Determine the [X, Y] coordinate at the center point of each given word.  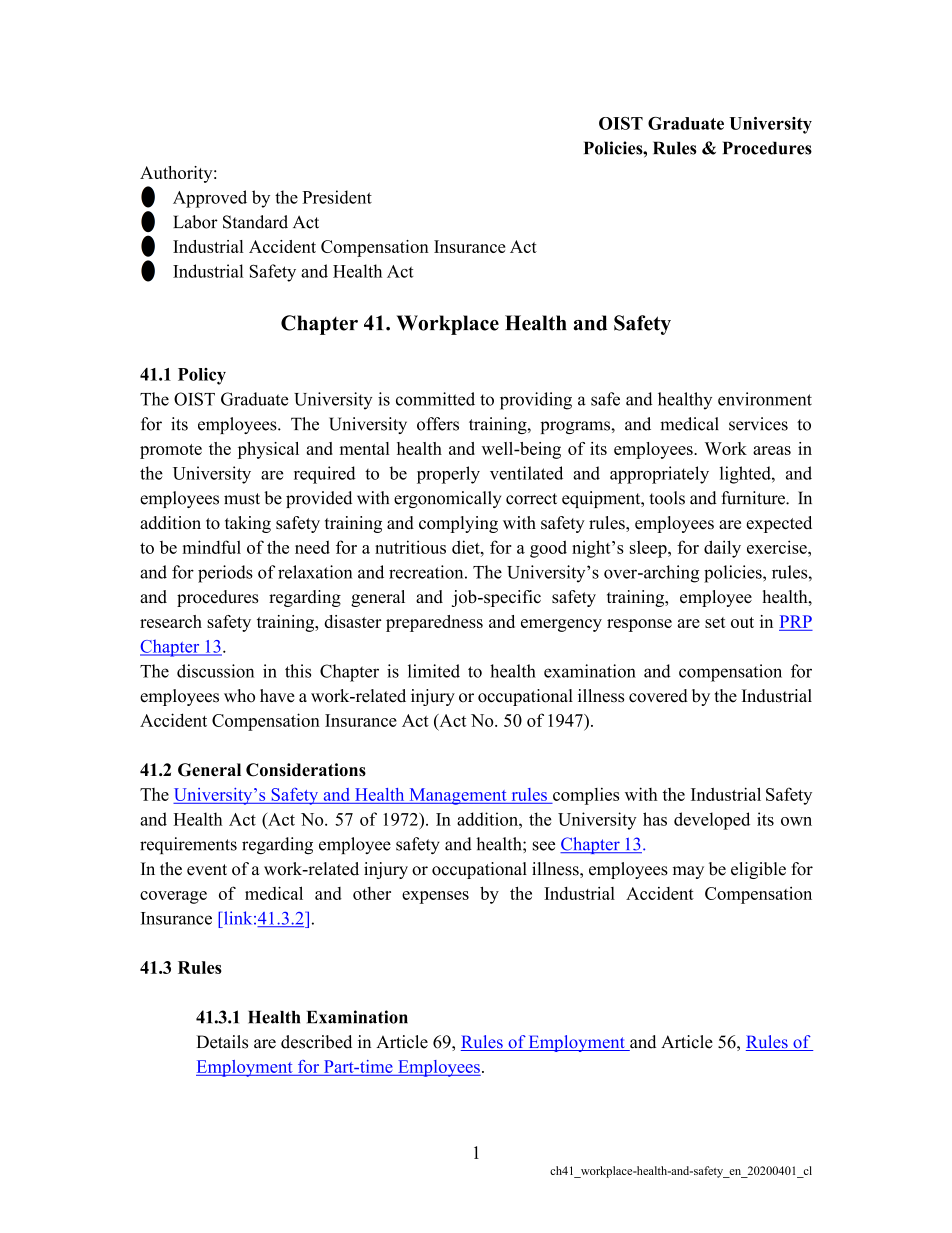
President [337, 197]
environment [765, 399]
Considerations [306, 770]
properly [448, 475]
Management [458, 796]
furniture [754, 498]
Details [222, 1042]
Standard [255, 222]
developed [712, 821]
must [242, 499]
